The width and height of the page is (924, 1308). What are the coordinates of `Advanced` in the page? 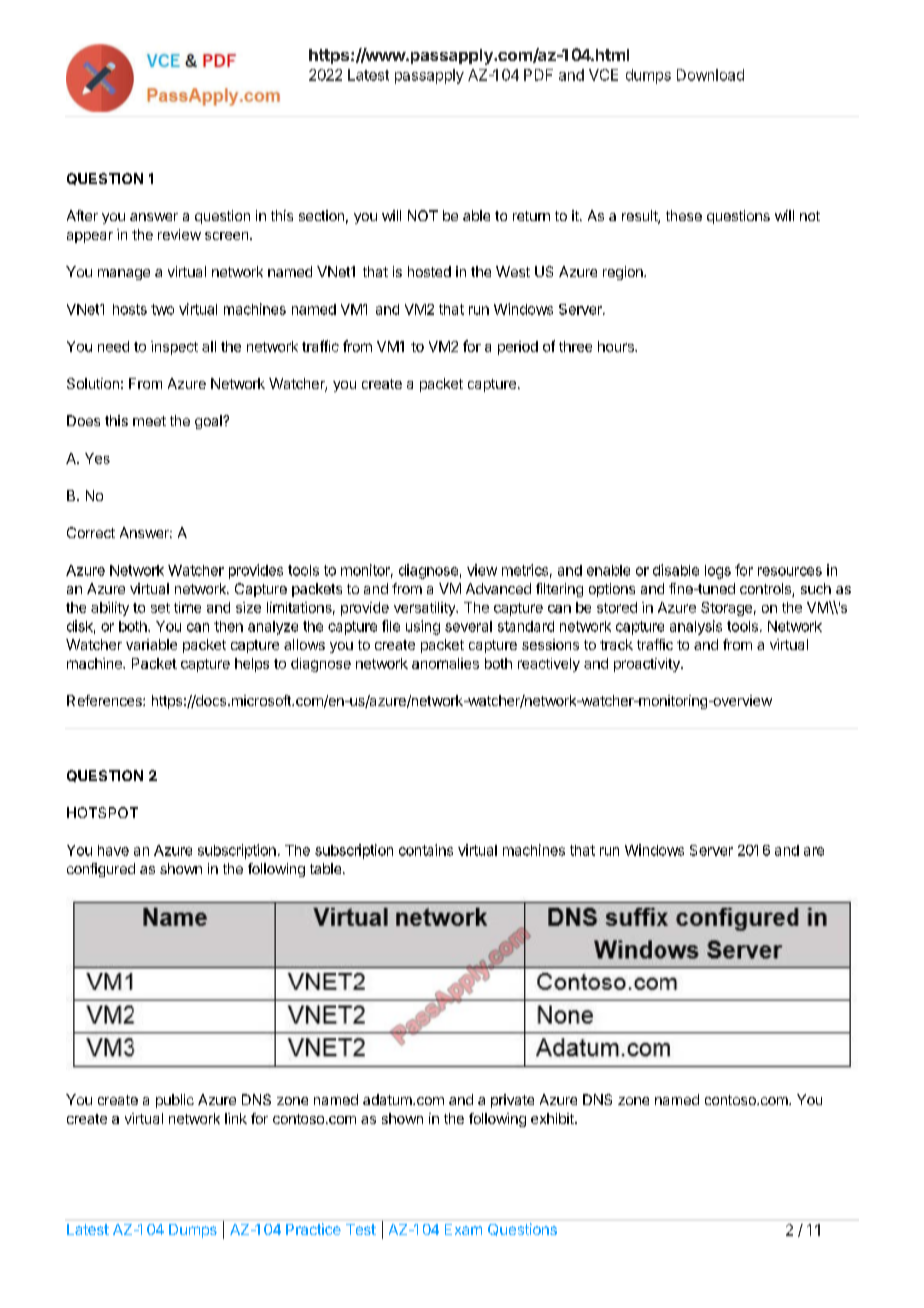 It's located at (498, 588).
